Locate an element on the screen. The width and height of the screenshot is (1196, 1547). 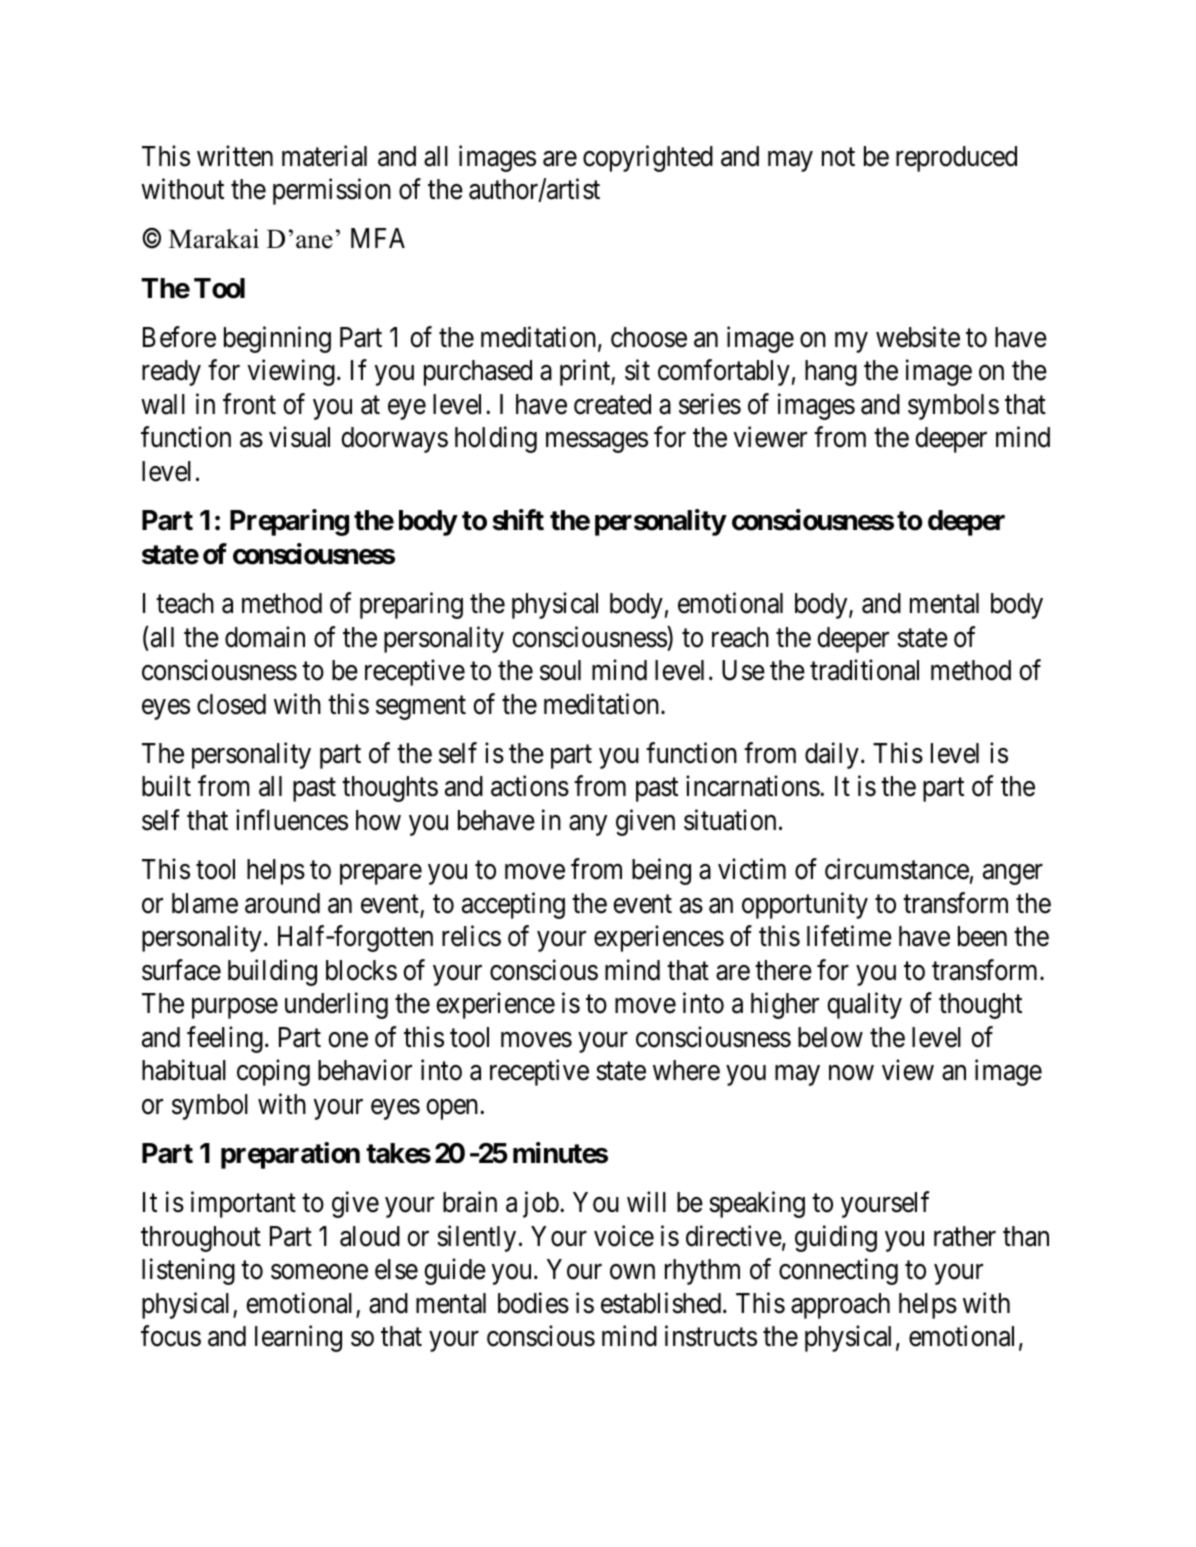
written is located at coordinates (235, 156).
